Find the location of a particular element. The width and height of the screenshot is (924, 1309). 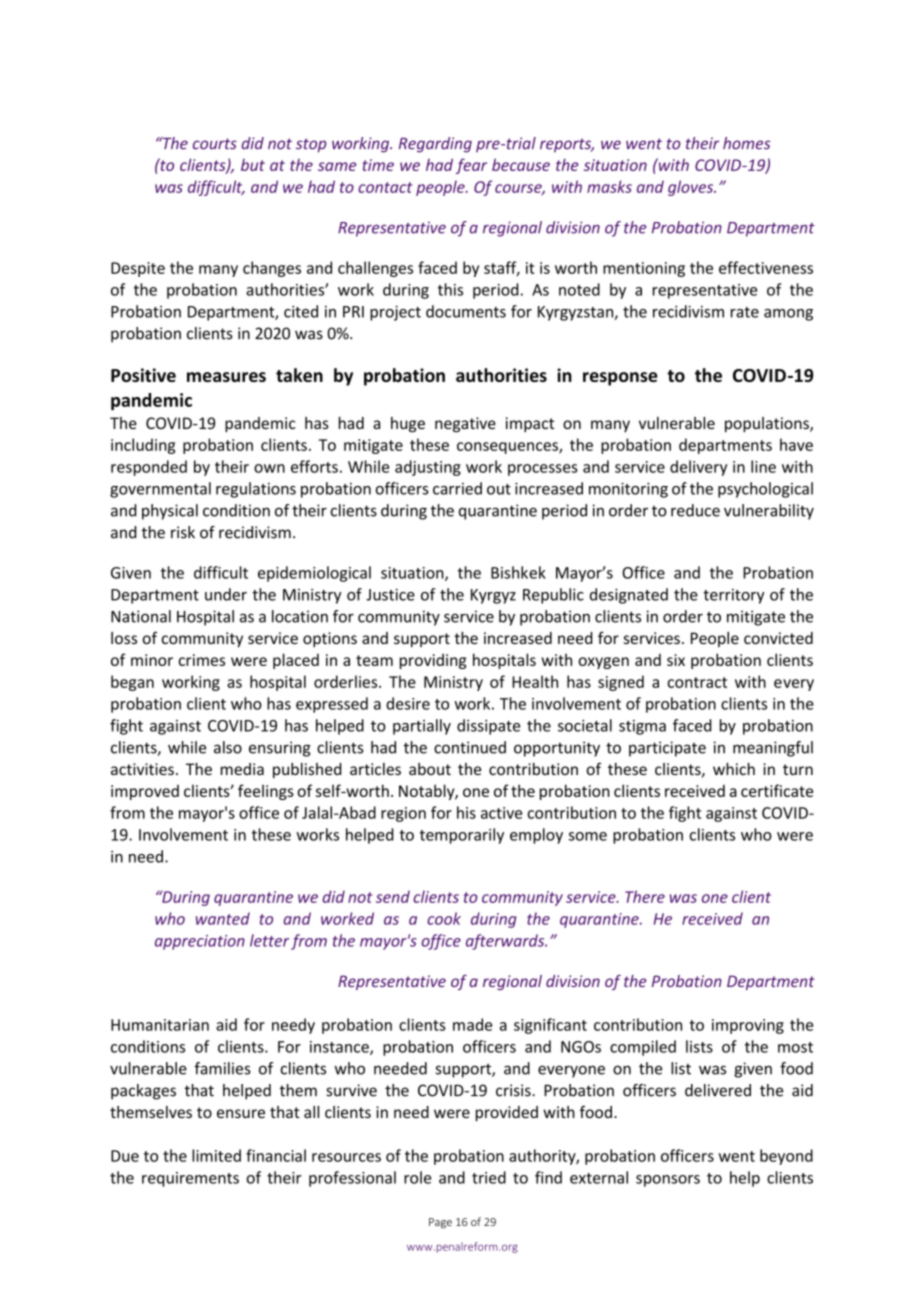

fear is located at coordinates (471, 166).
